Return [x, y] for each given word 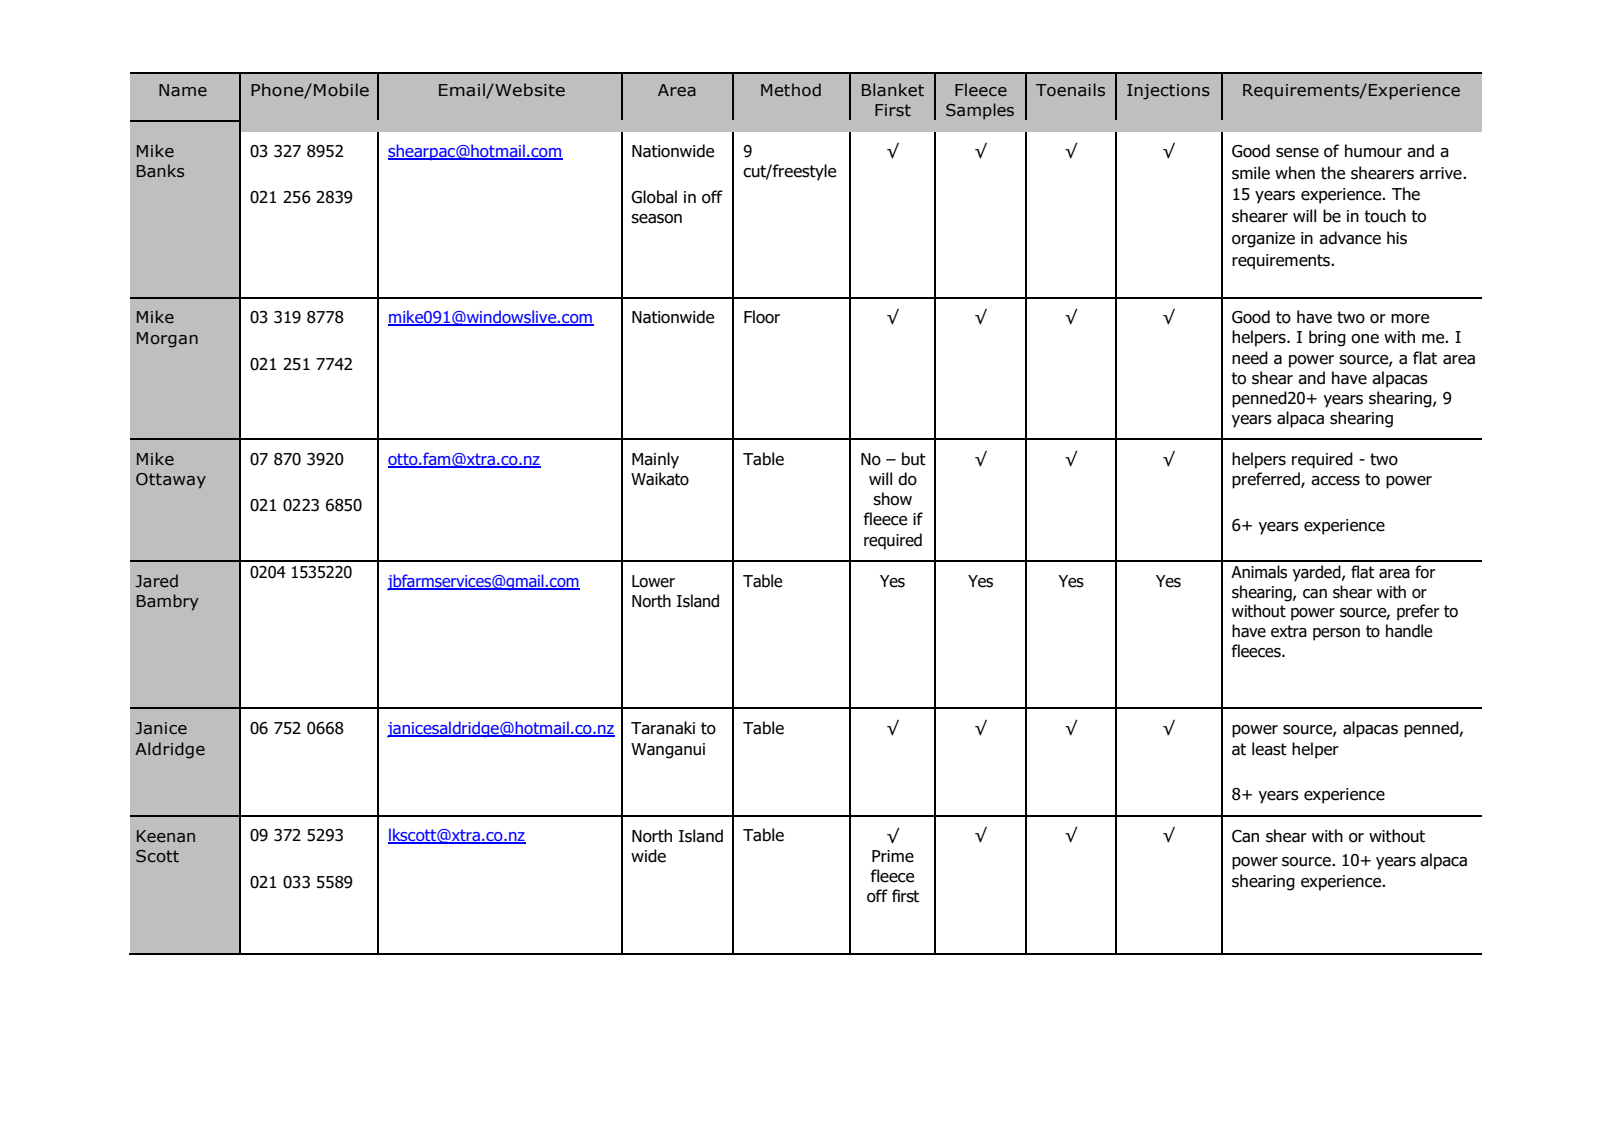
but [914, 459]
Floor [762, 317]
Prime [893, 856]
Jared [156, 581]
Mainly [655, 460]
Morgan [167, 340]
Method [791, 90]
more [1410, 319]
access [1335, 481]
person [1336, 634]
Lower [653, 581]
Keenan [166, 836]
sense [1297, 153]
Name [183, 90]
